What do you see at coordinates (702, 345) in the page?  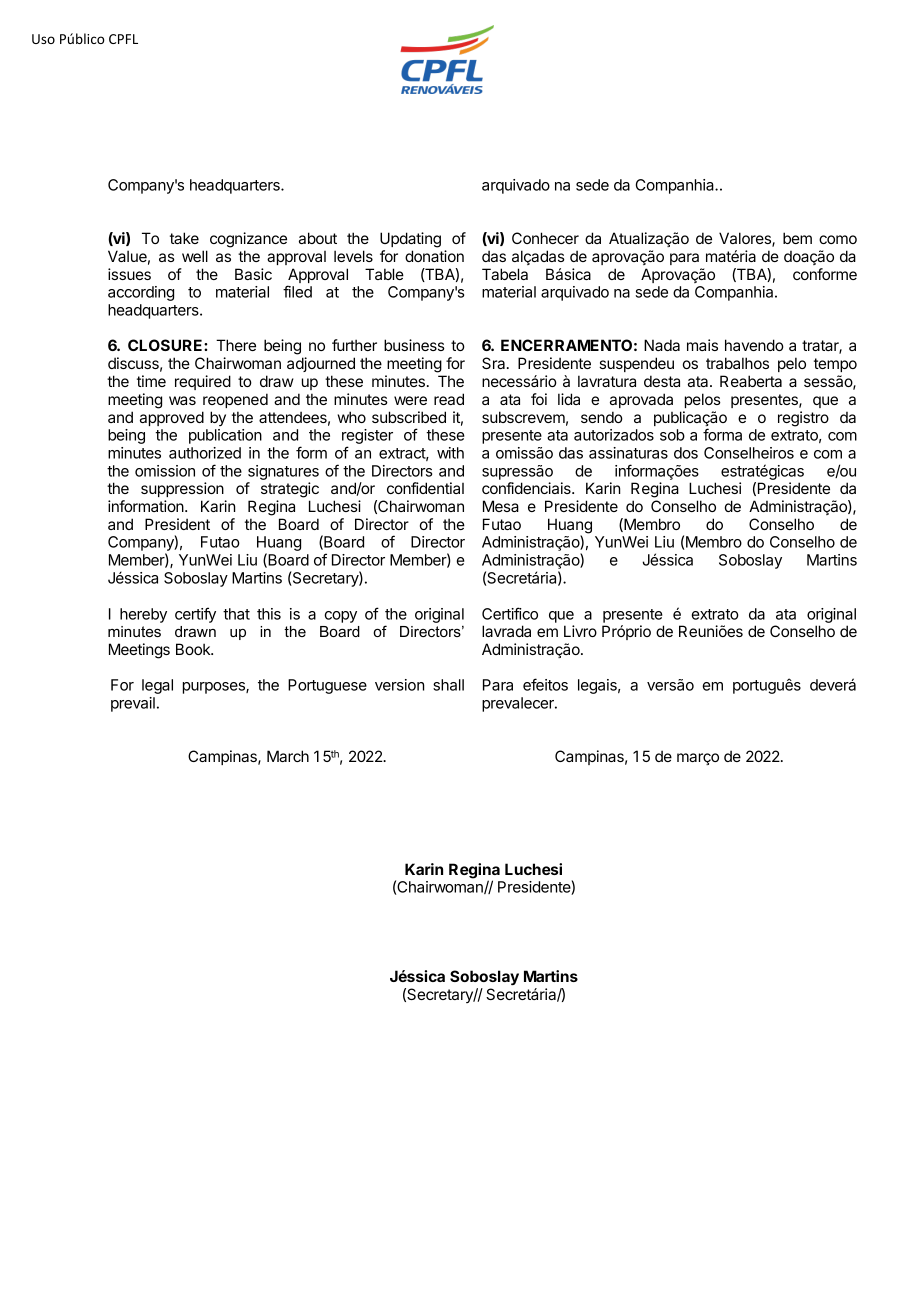 I see `mais` at bounding box center [702, 345].
